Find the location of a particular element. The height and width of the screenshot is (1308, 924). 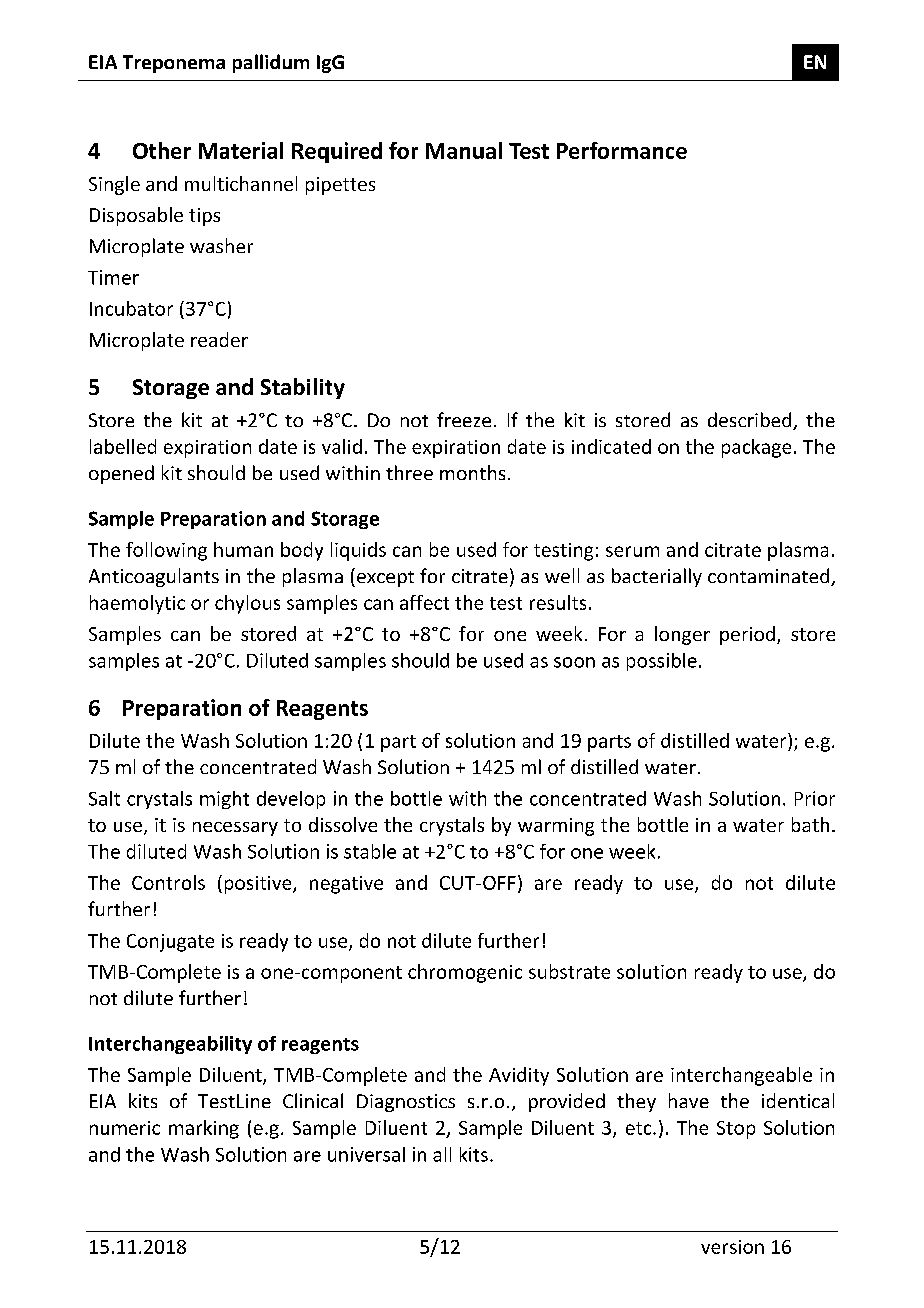

Performance is located at coordinates (622, 150).
